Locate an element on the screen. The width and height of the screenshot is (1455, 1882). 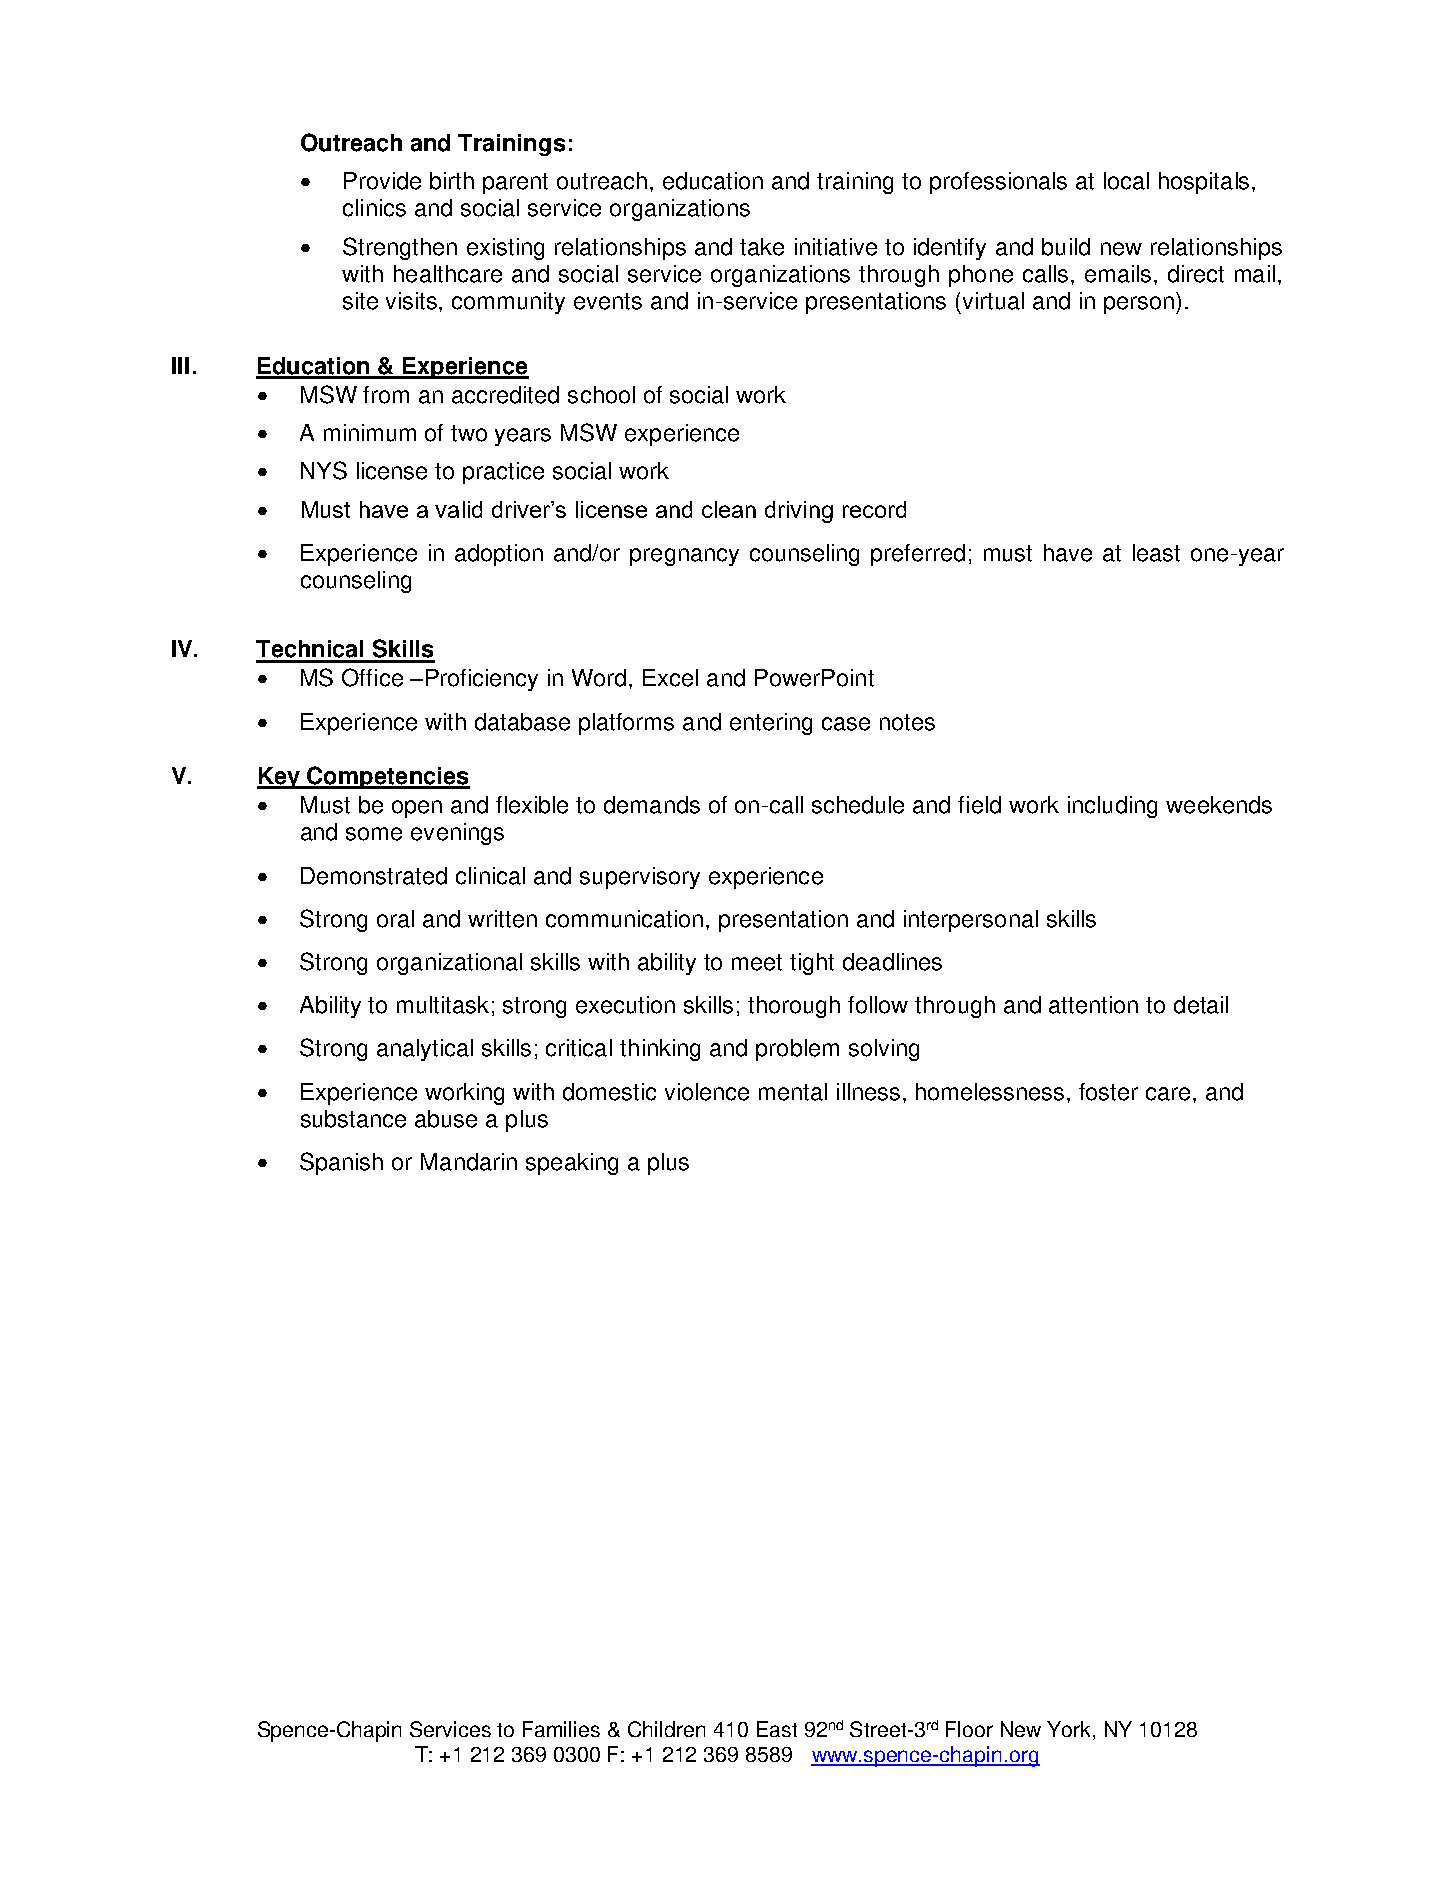
clinics is located at coordinates (374, 208).
